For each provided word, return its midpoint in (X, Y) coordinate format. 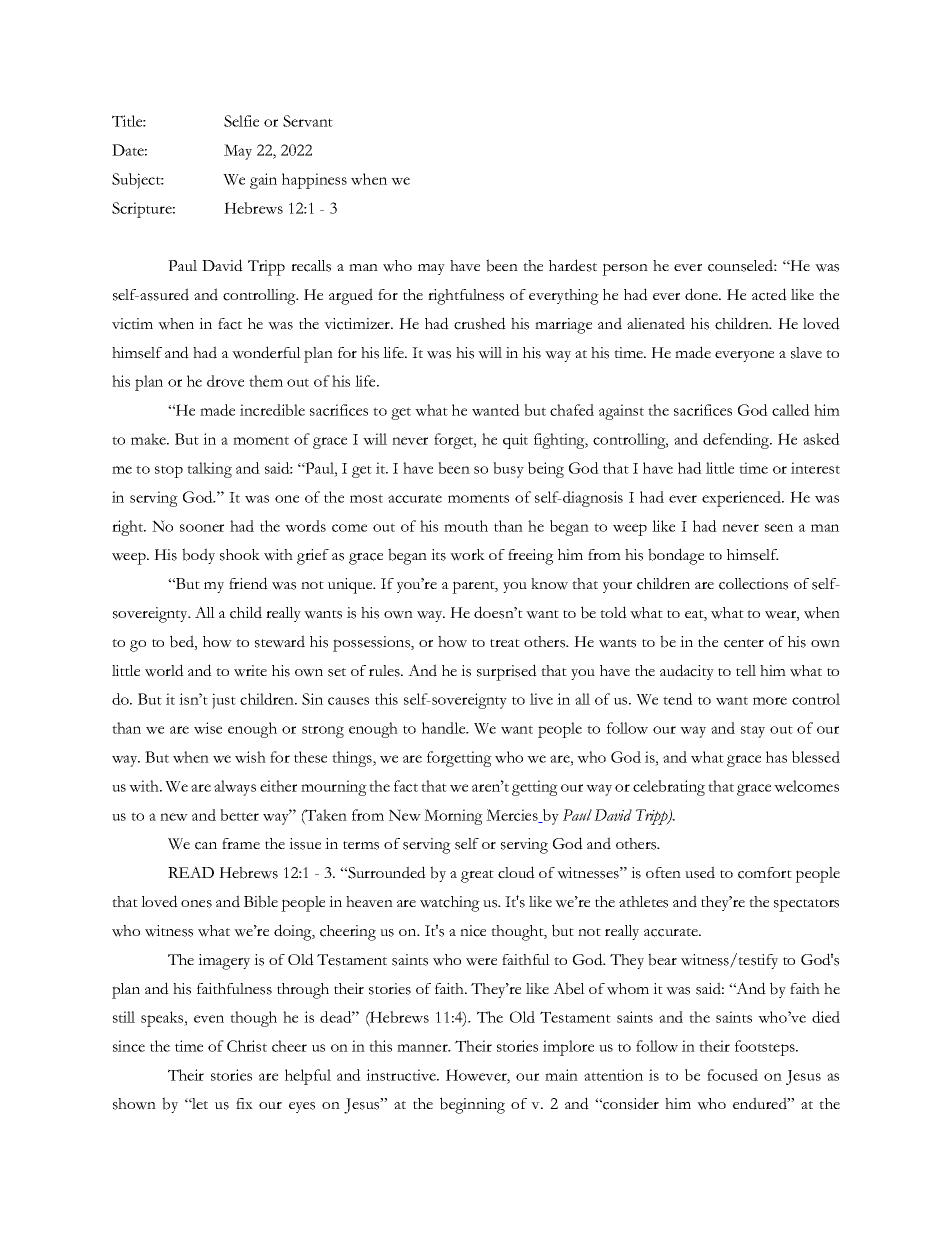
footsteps (766, 1048)
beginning (472, 1105)
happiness (314, 181)
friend (248, 583)
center (744, 643)
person (625, 269)
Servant (308, 121)
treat (505, 643)
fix (244, 1103)
